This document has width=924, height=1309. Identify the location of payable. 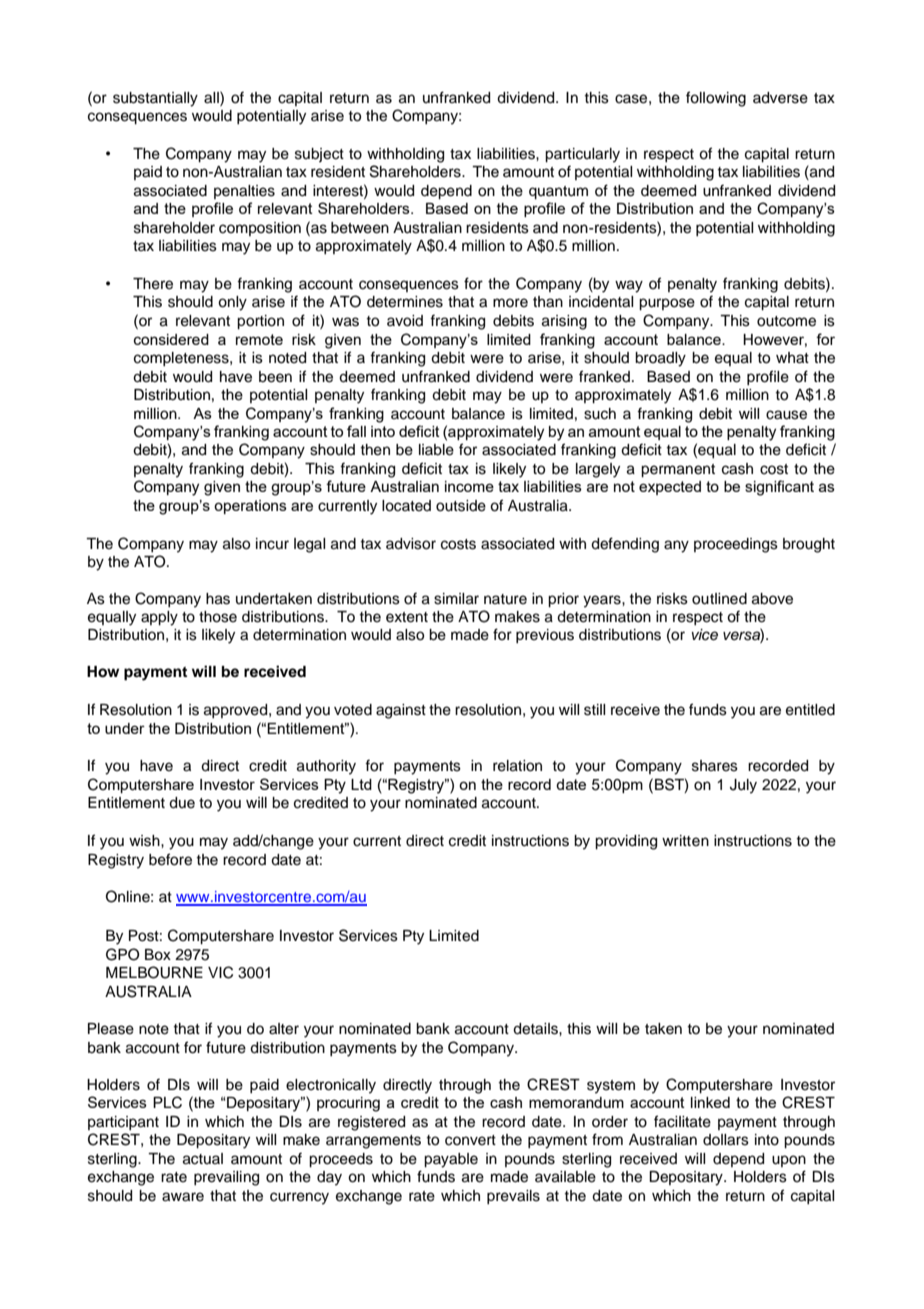
(451, 1160).
